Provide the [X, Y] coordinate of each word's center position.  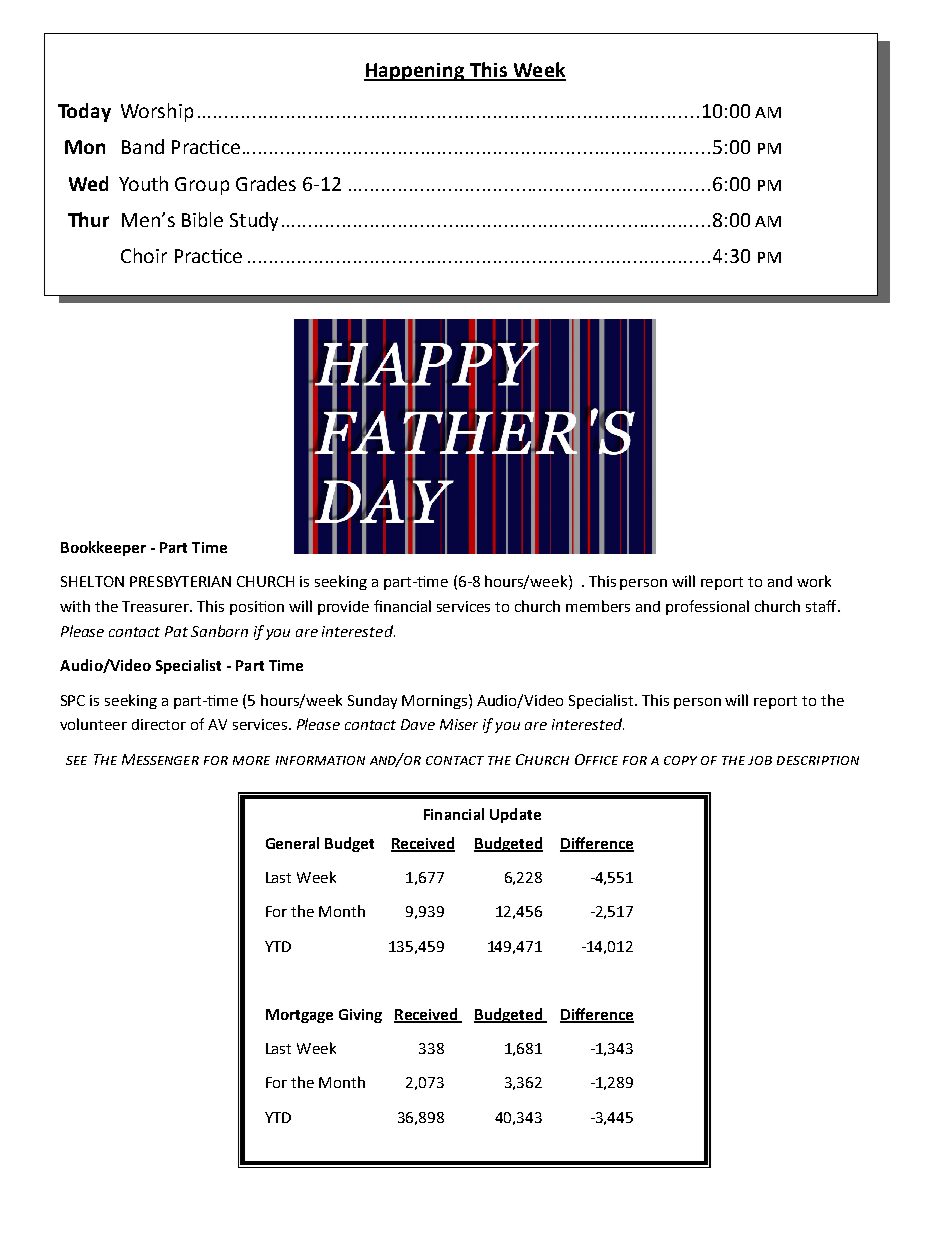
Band [143, 146]
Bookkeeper [103, 548]
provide [343, 608]
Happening [415, 72]
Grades [266, 183]
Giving [360, 1016]
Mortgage [299, 1016]
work [814, 581]
